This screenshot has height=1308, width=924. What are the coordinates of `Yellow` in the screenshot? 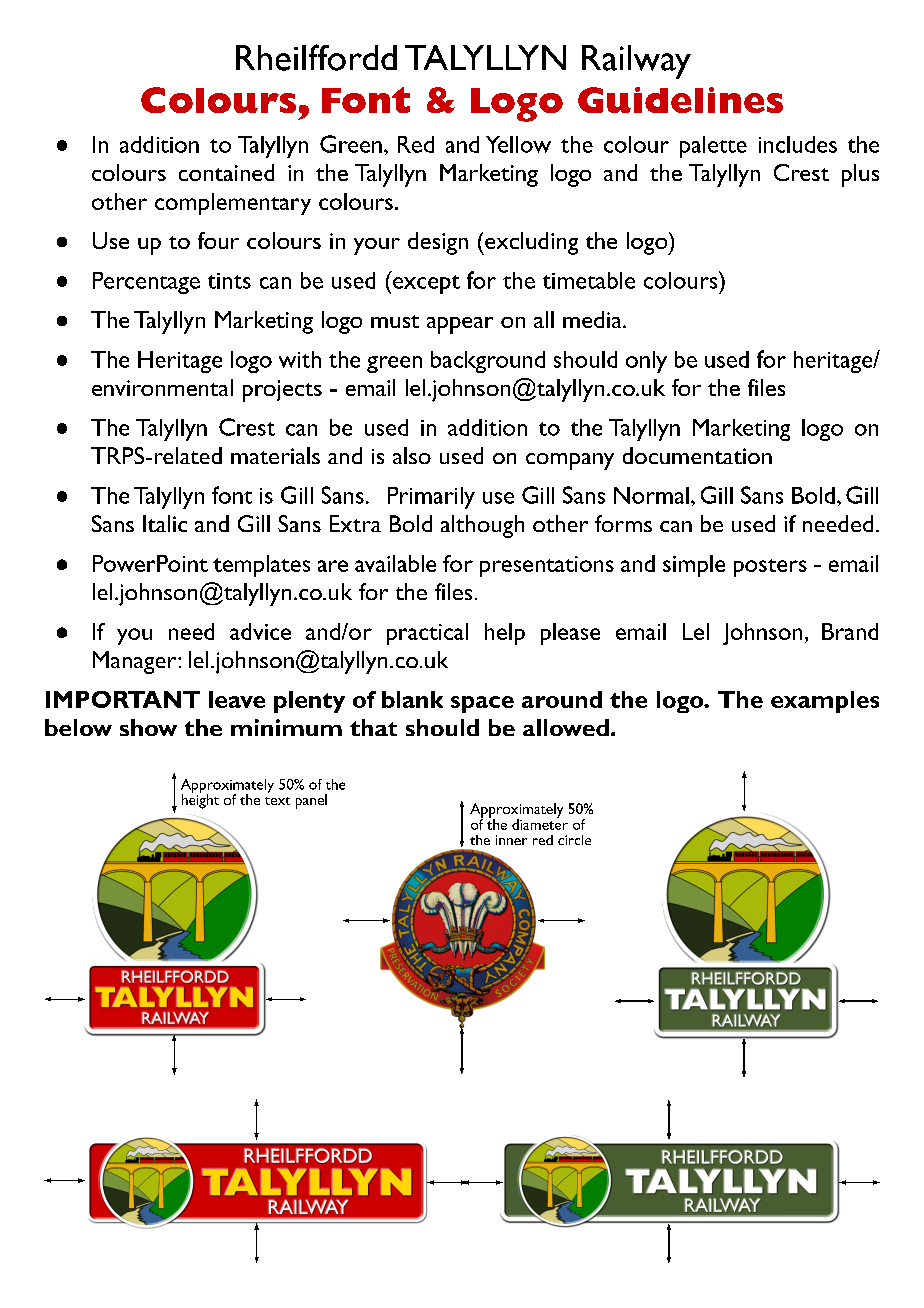 It's located at (518, 144).
